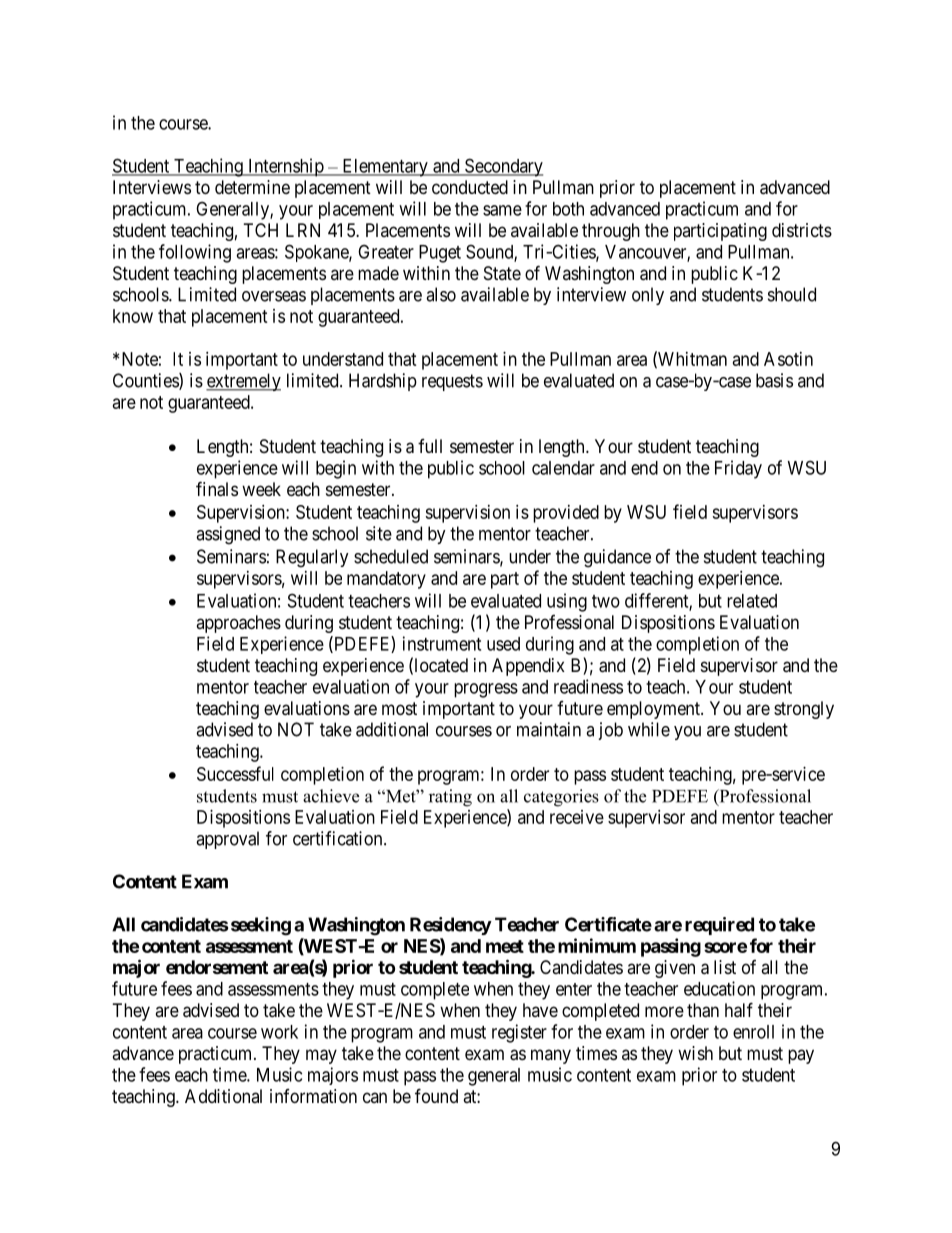 This screenshot has height=1233, width=952. Describe the element at coordinates (436, 1095) in the screenshot. I see `found` at that location.
